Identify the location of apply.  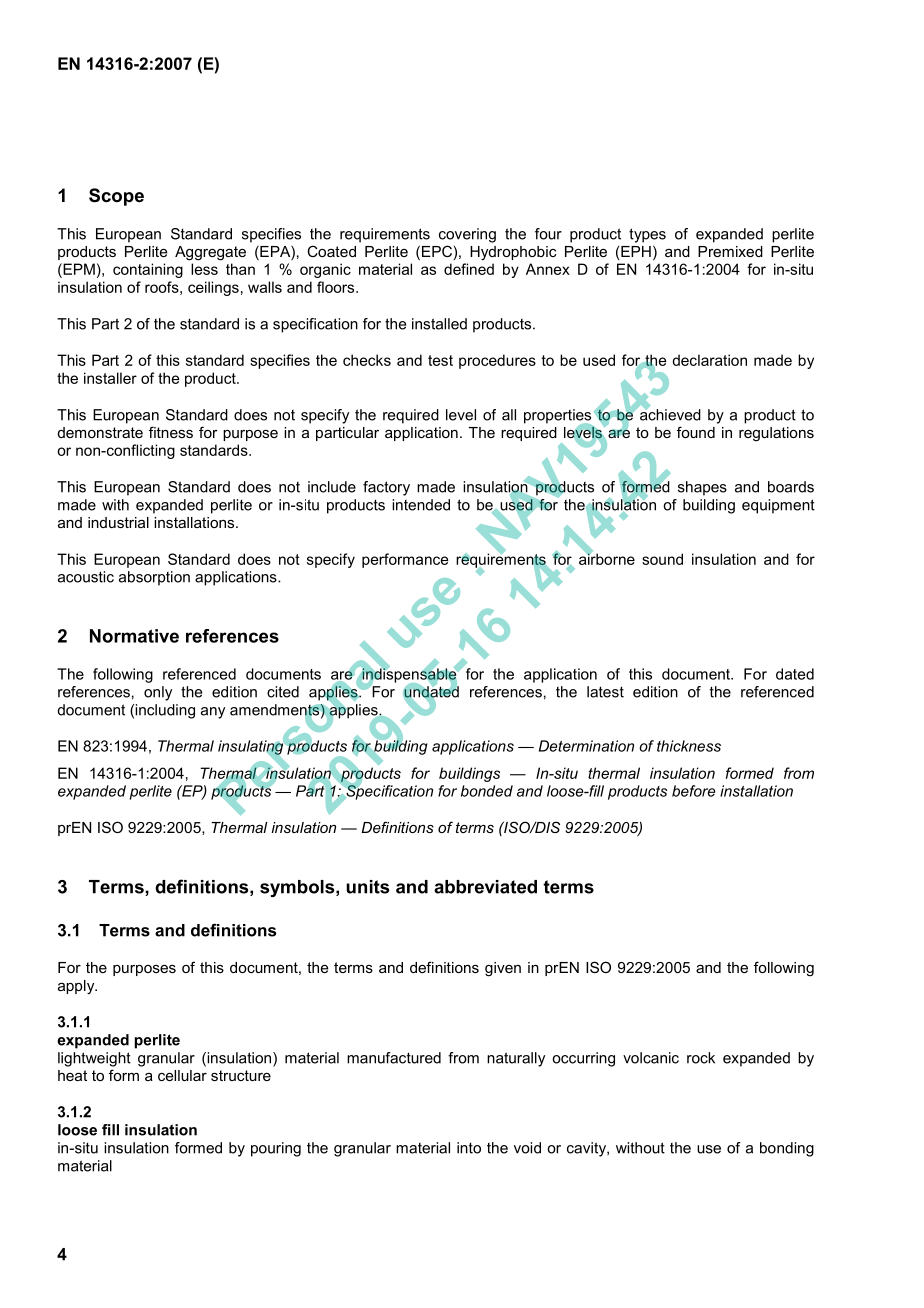
(77, 987).
